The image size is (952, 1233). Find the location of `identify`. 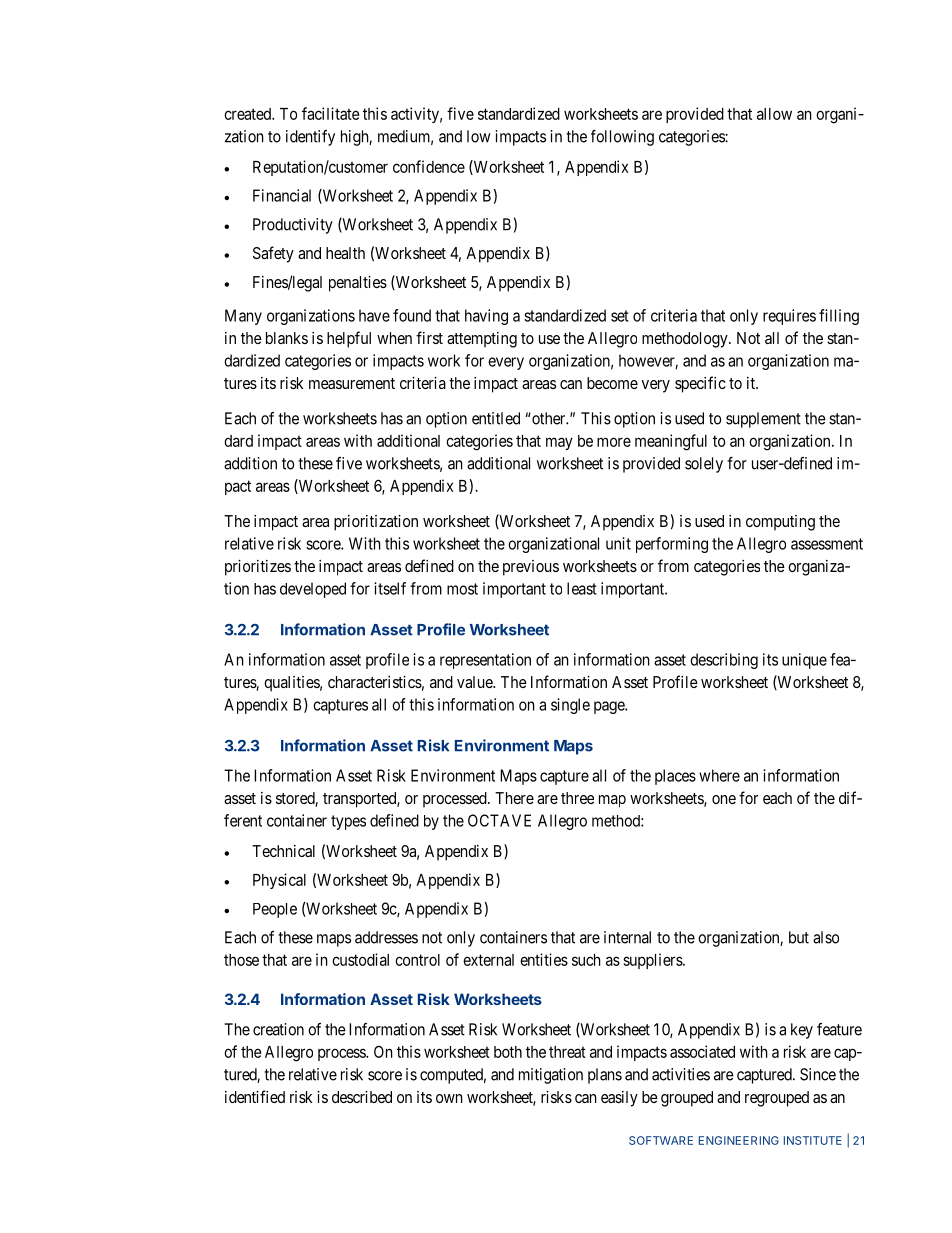

identify is located at coordinates (310, 138).
